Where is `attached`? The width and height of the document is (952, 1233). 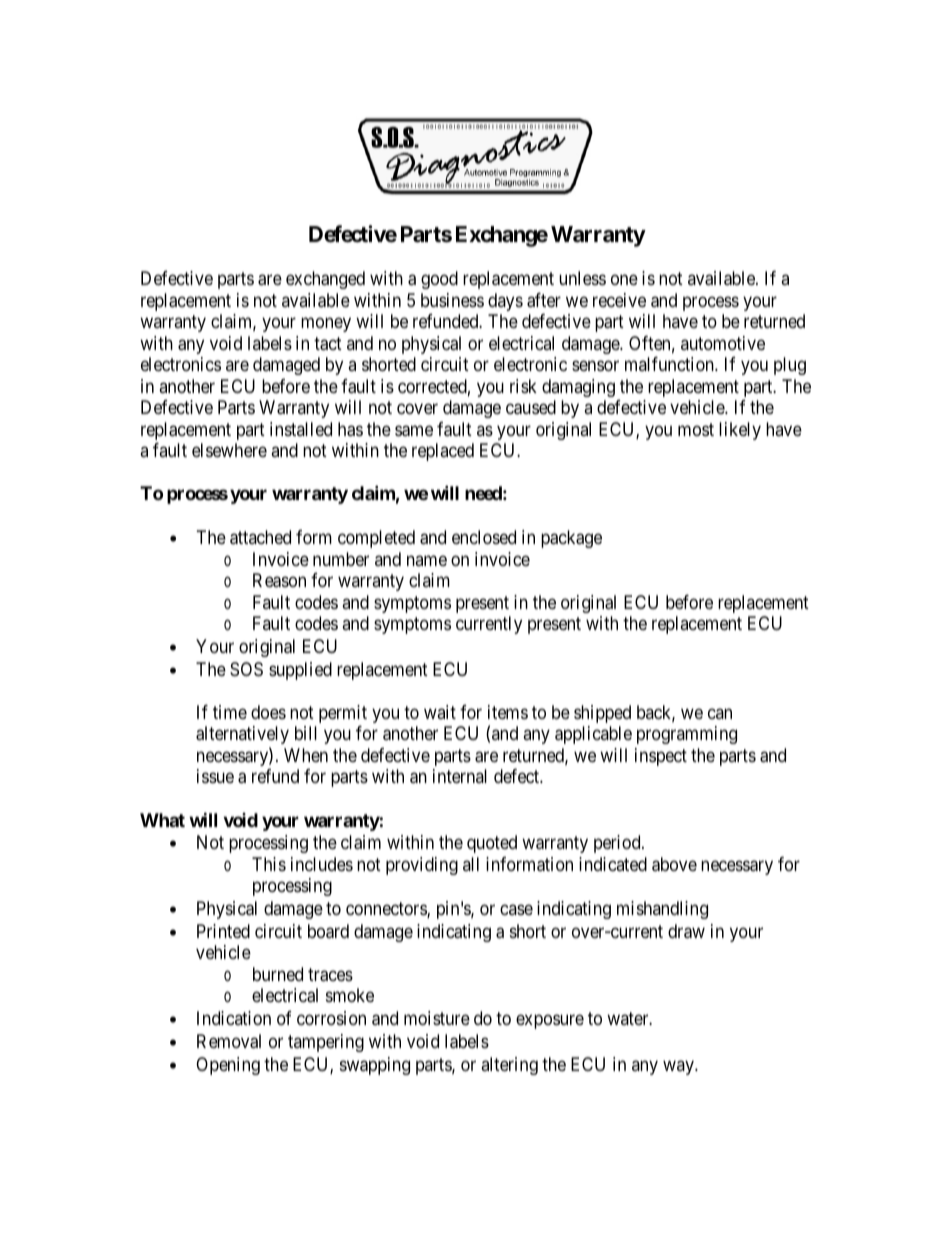 attached is located at coordinates (260, 537).
